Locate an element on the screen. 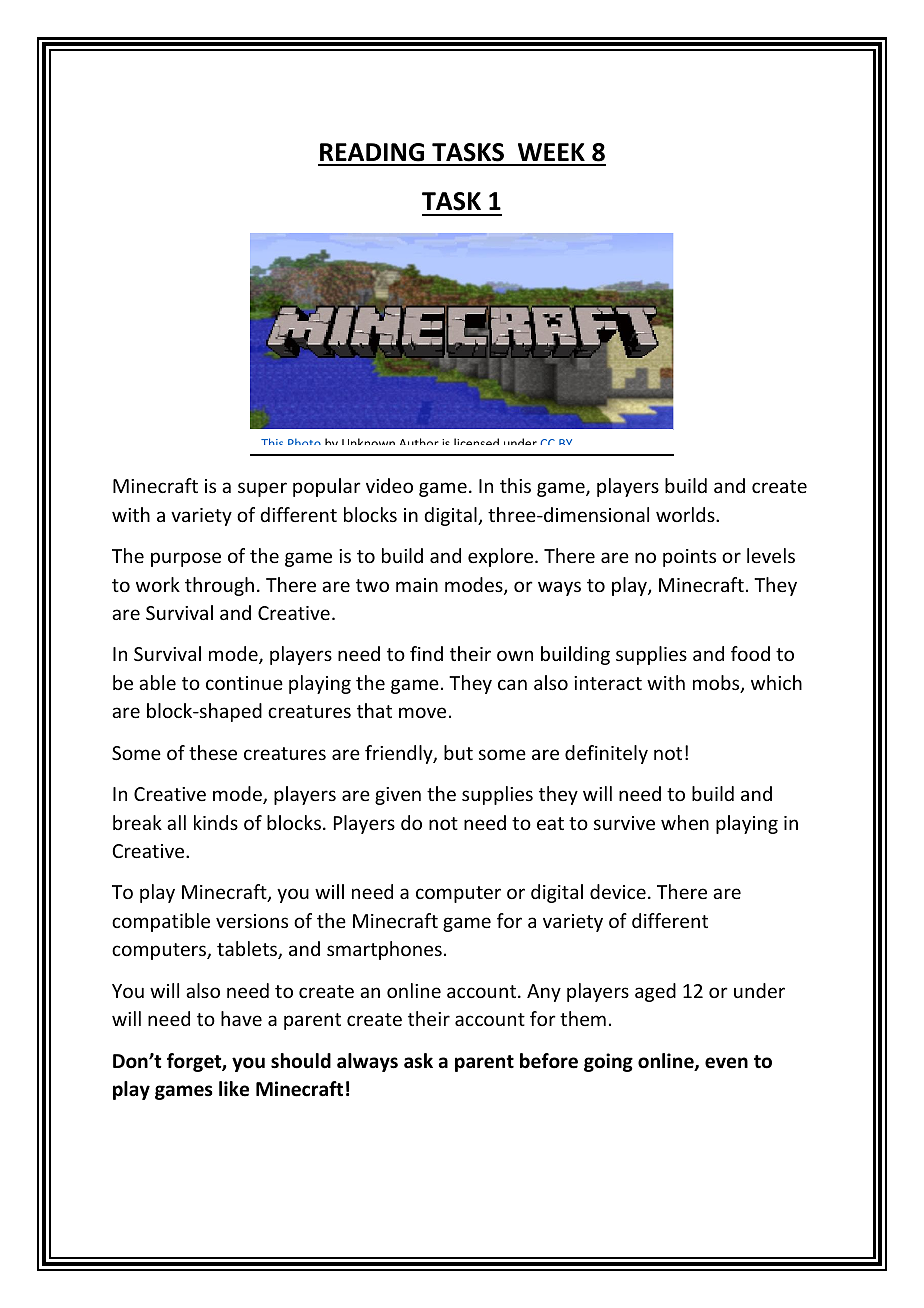 The height and width of the screenshot is (1308, 924). video is located at coordinates (389, 485).
